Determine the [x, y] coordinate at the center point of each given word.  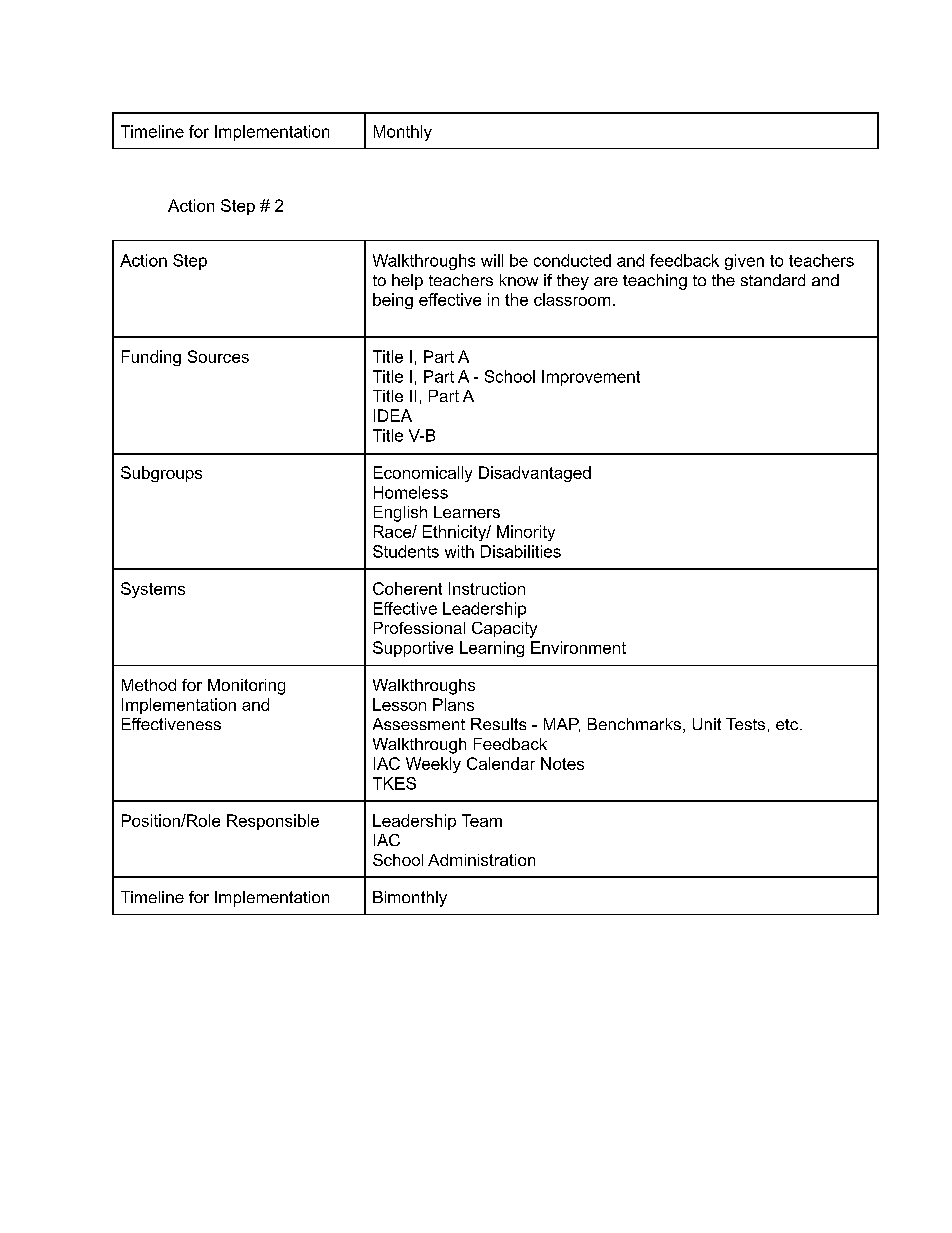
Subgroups [161, 474]
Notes [562, 763]
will [492, 260]
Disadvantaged [535, 474]
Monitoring [246, 687]
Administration [481, 860]
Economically [423, 474]
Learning [492, 649]
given [744, 262]
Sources [218, 356]
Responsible [273, 822]
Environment [578, 647]
